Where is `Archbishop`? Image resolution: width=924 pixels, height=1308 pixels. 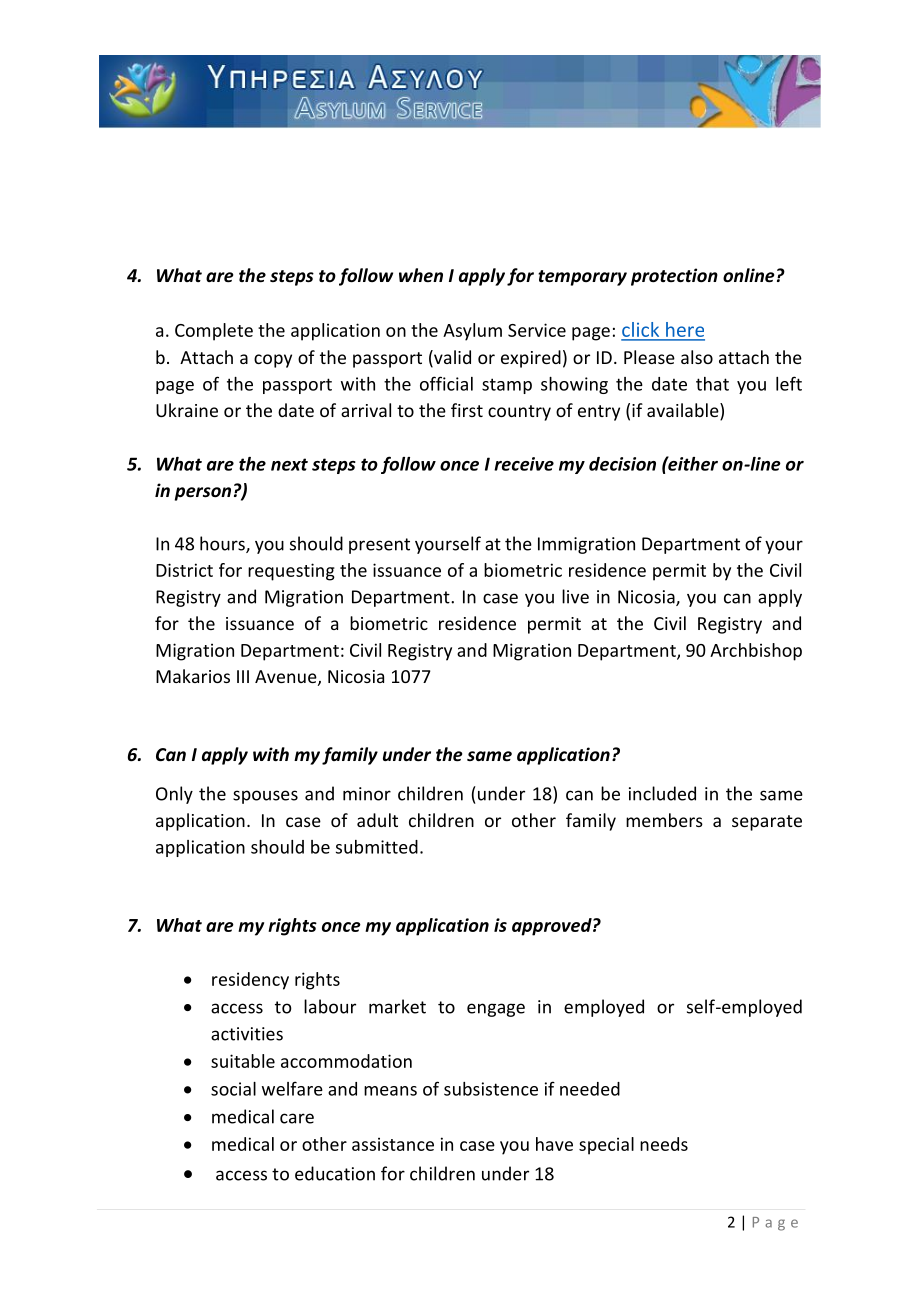
Archbishop is located at coordinates (756, 652).
